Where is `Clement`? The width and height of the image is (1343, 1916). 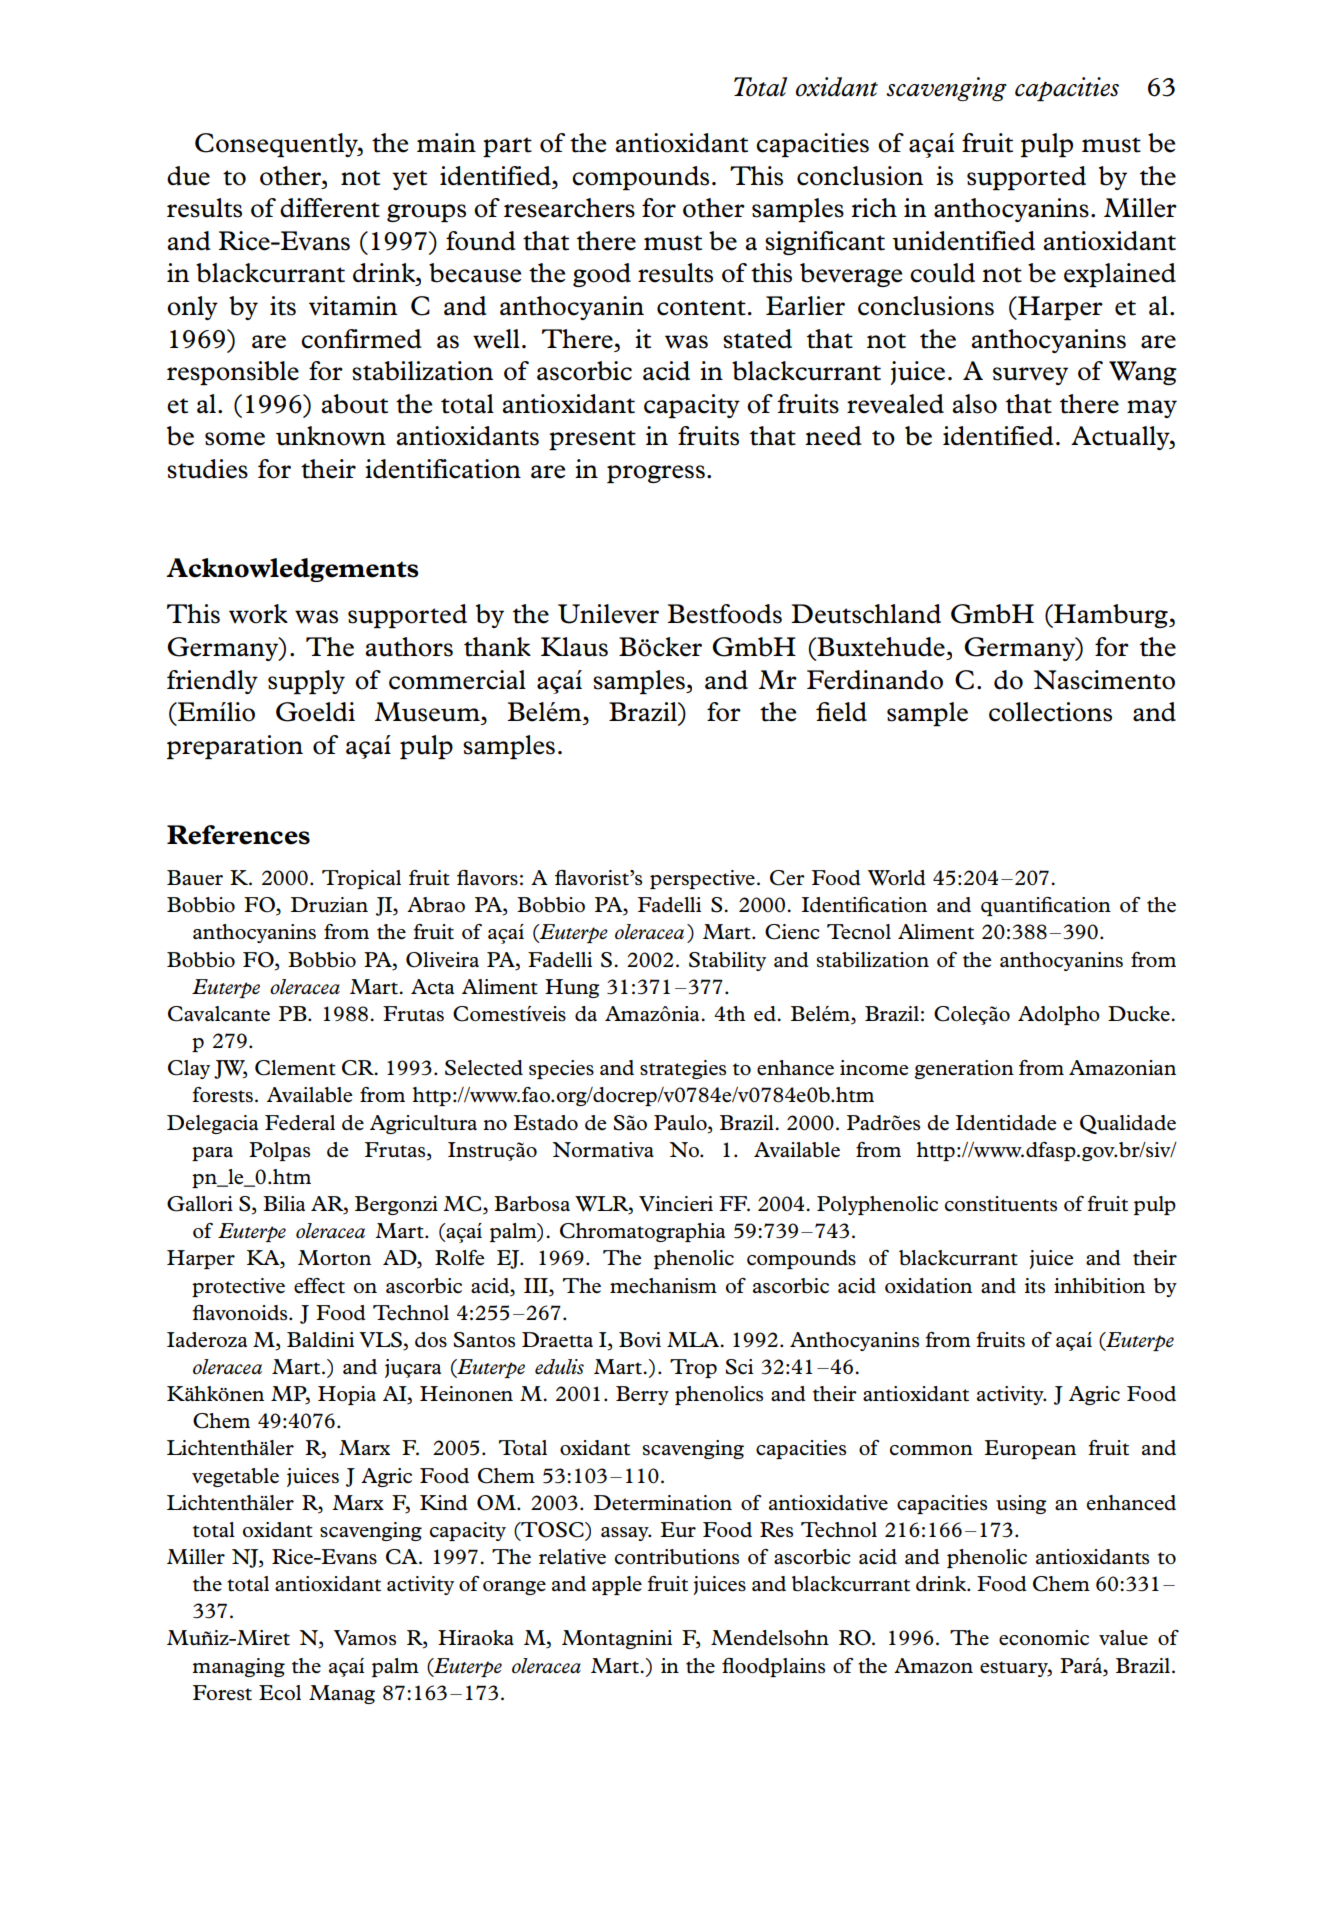 Clement is located at coordinates (295, 1068).
